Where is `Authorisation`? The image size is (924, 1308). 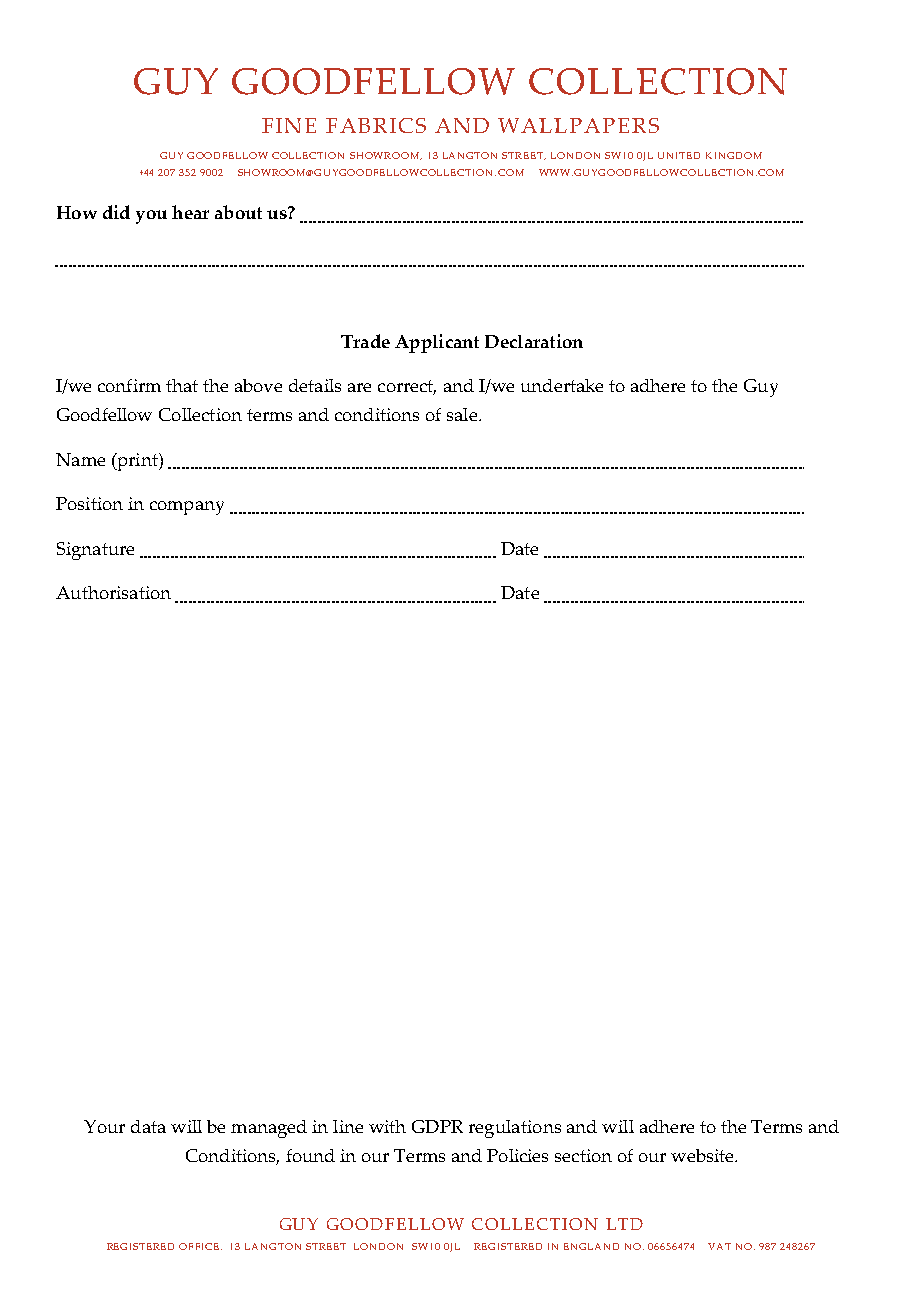
Authorisation is located at coordinates (113, 592).
